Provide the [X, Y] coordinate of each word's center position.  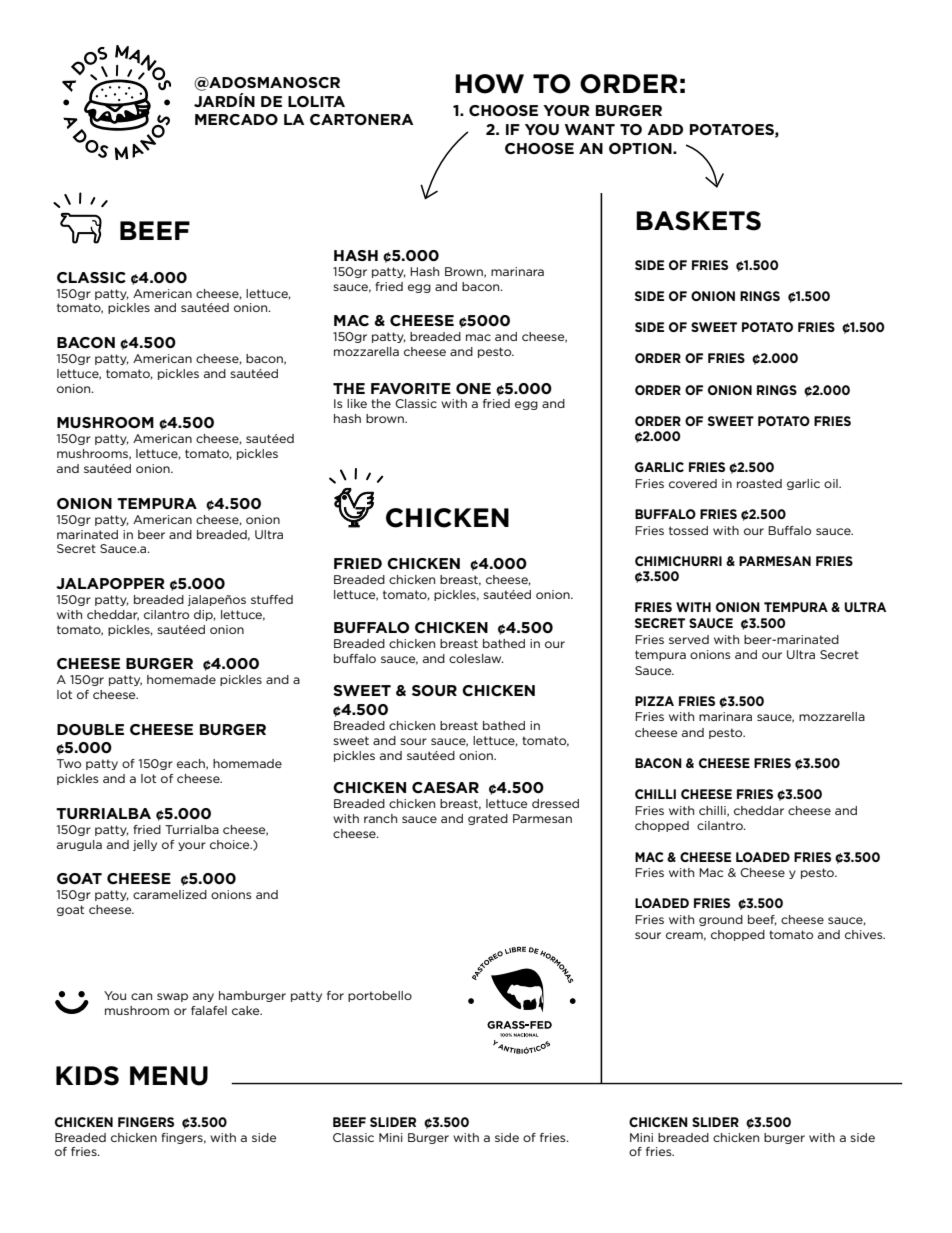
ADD [665, 129]
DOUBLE [90, 729]
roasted [759, 483]
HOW [489, 84]
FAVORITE [411, 388]
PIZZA [654, 701]
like [357, 403]
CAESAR [445, 787]
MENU [169, 1076]
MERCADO [236, 119]
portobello [380, 996]
